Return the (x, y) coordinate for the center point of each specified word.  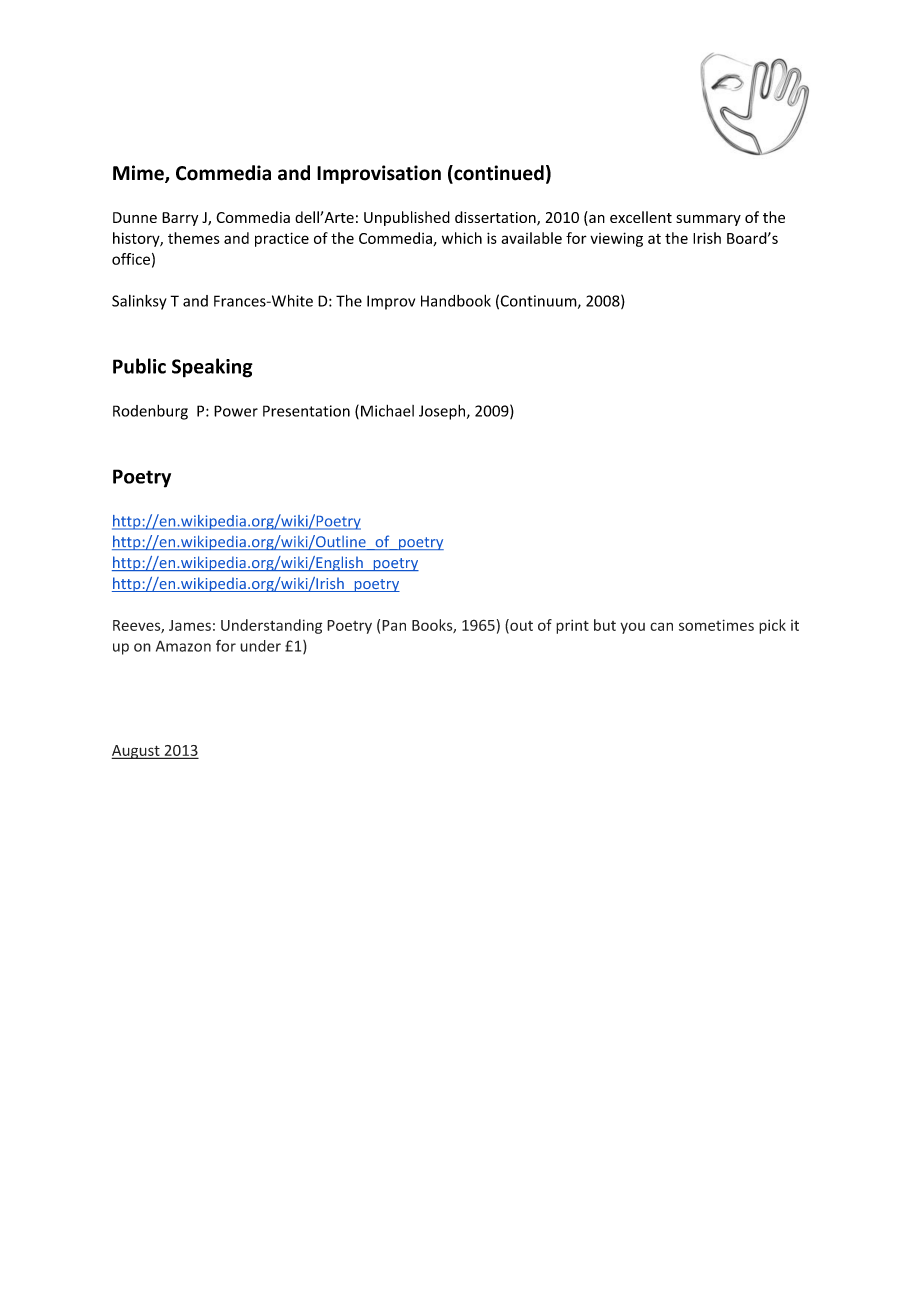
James (190, 625)
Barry (180, 219)
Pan (394, 625)
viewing (616, 239)
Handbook (456, 301)
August (136, 752)
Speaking (212, 368)
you (632, 628)
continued (498, 174)
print (572, 626)
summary (708, 220)
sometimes (716, 625)
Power (236, 411)
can (661, 626)
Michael (387, 411)
